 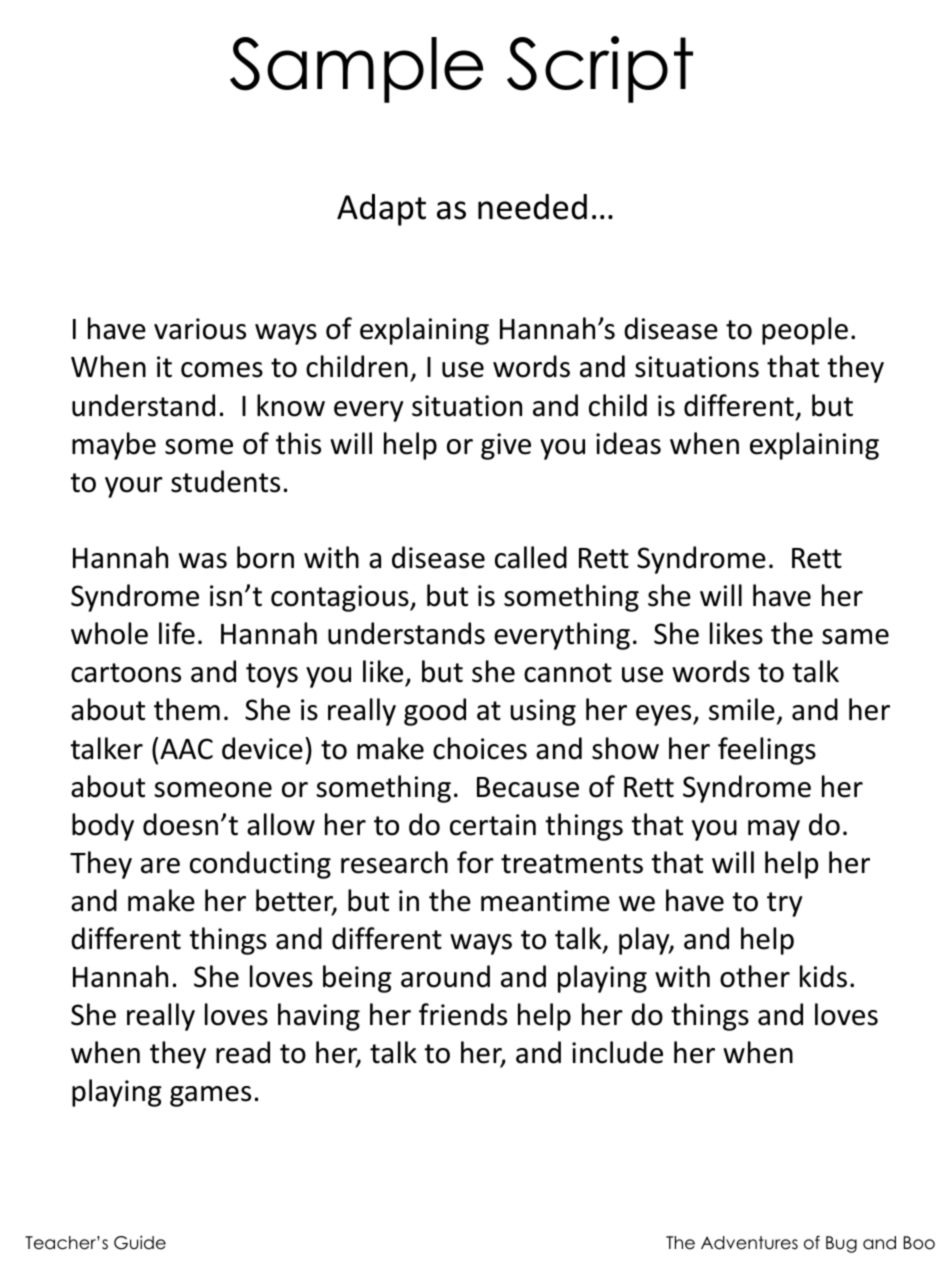 I want to click on are, so click(x=160, y=866).
